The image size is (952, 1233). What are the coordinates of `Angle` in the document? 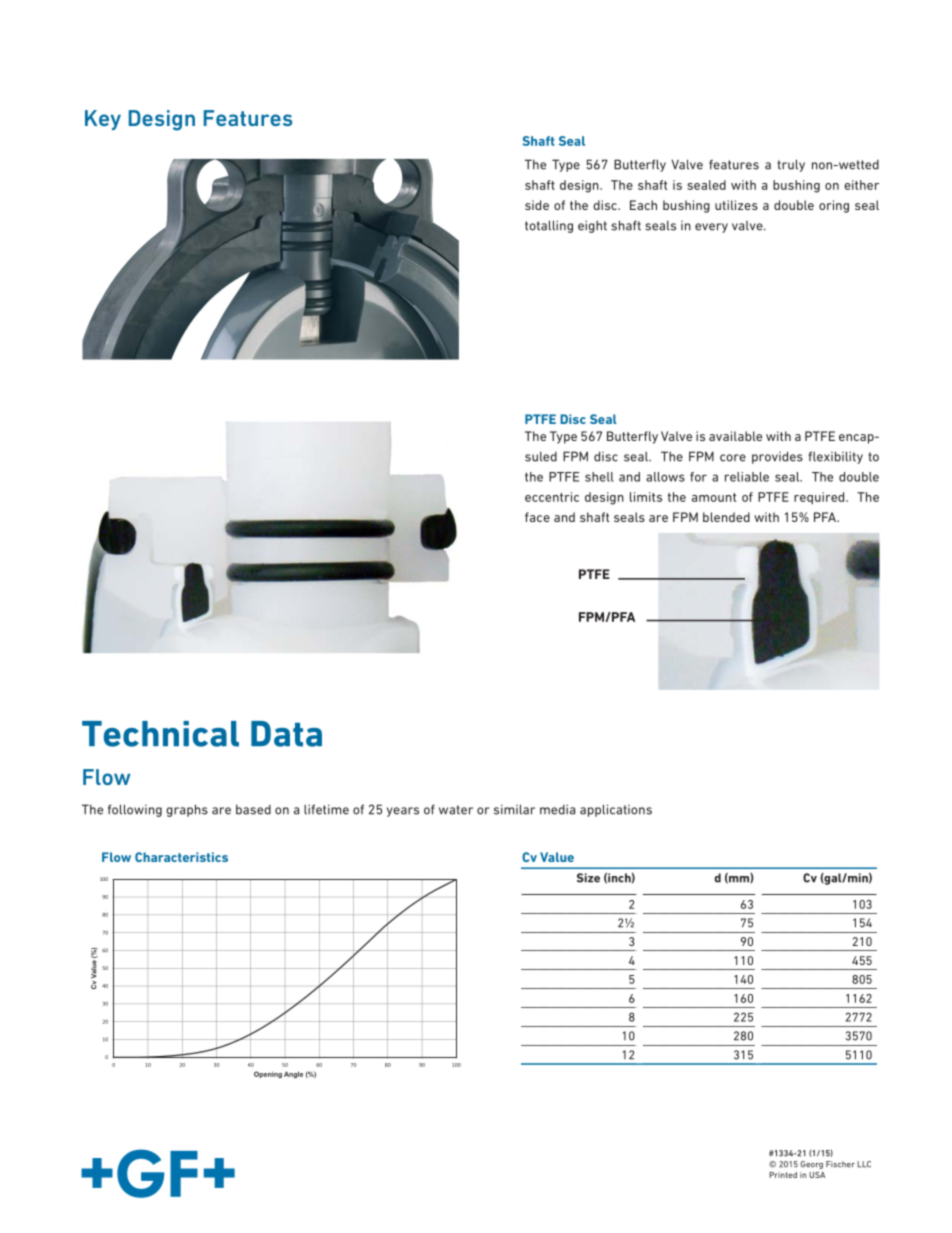 It's located at (293, 1074).
